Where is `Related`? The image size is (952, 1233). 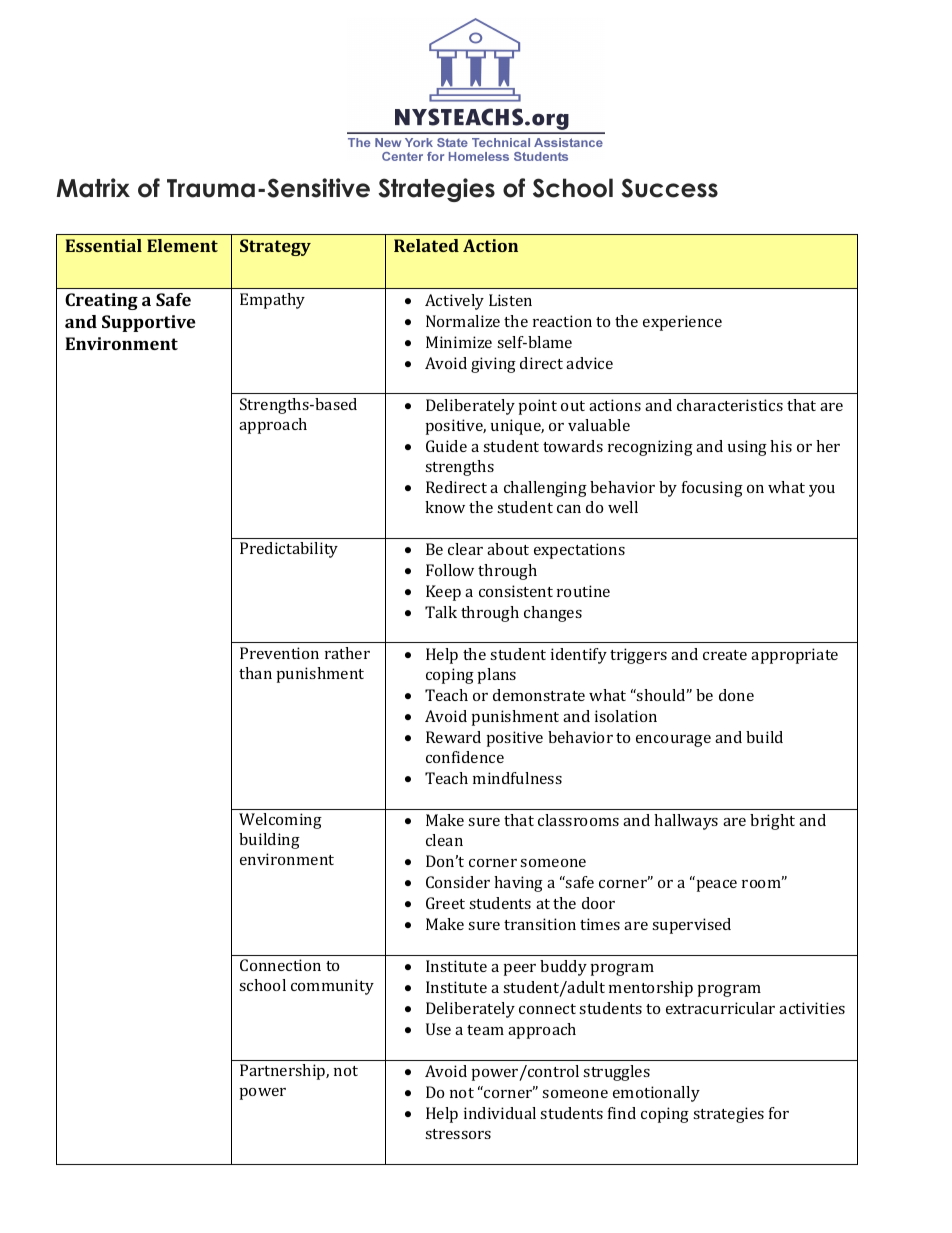 Related is located at coordinates (426, 245).
